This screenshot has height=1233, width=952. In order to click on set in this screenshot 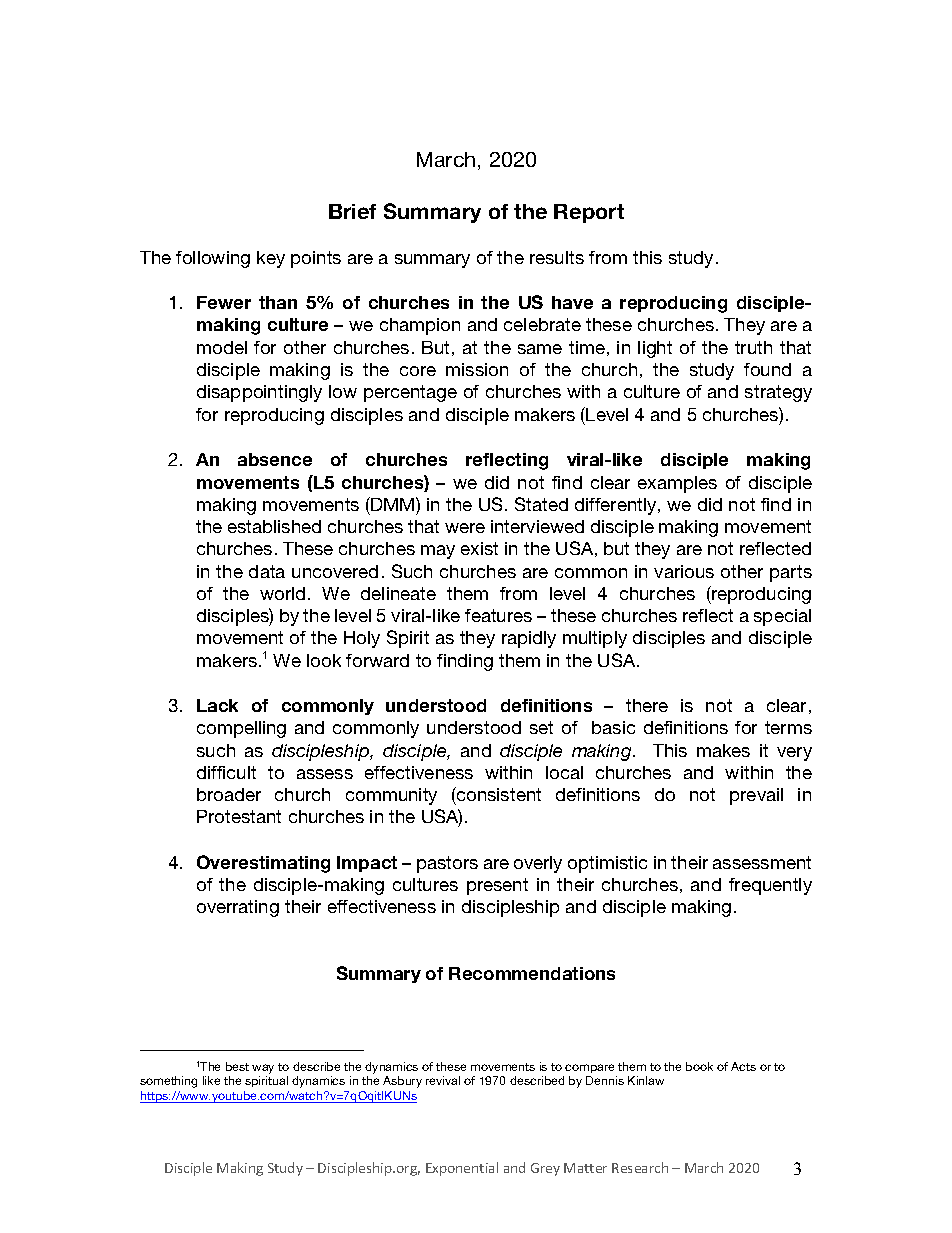, I will do `click(541, 727)`.
